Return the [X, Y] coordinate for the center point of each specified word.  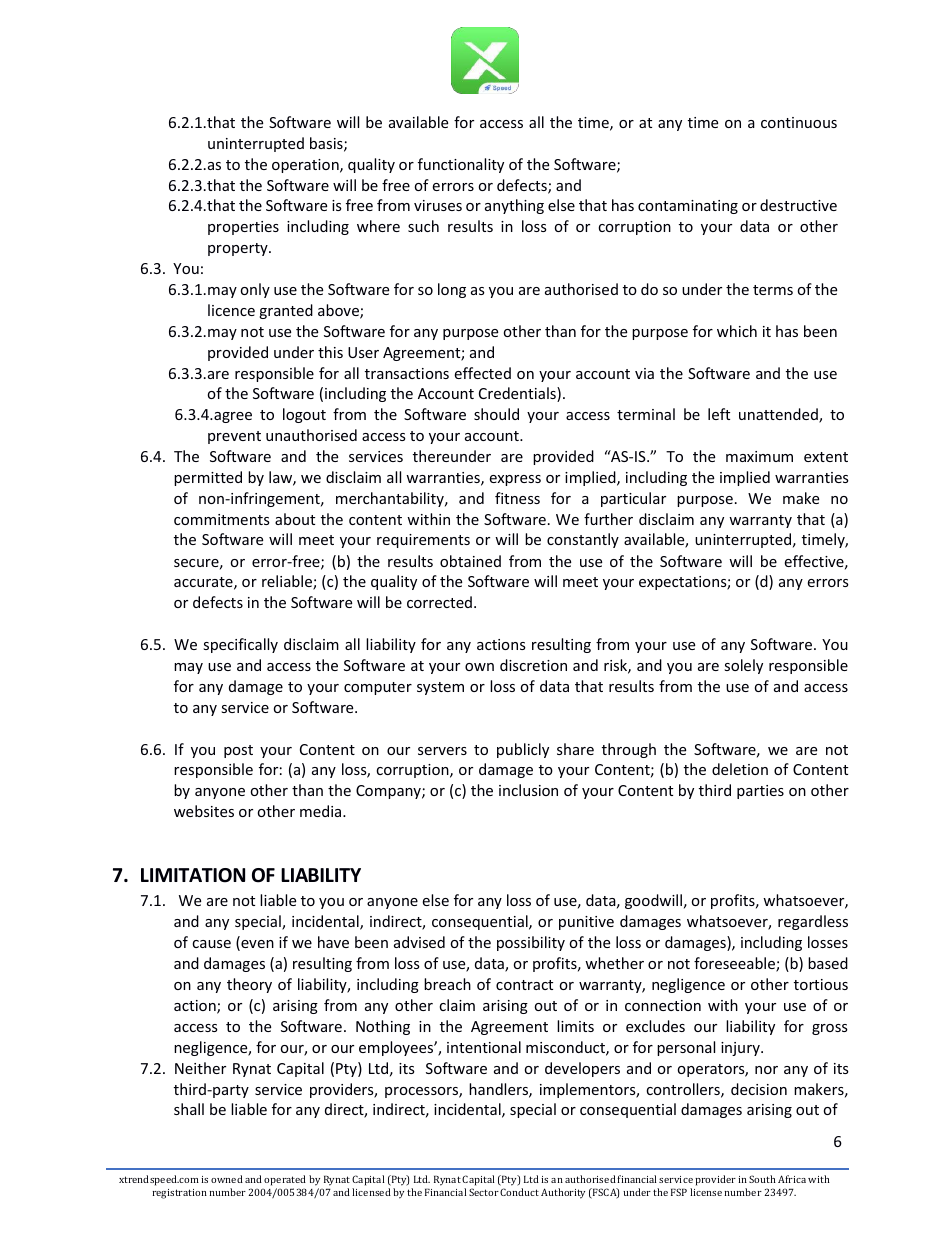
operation [306, 166]
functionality [461, 165]
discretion [533, 665]
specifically [240, 645]
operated [285, 1180]
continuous [799, 122]
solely [743, 666]
